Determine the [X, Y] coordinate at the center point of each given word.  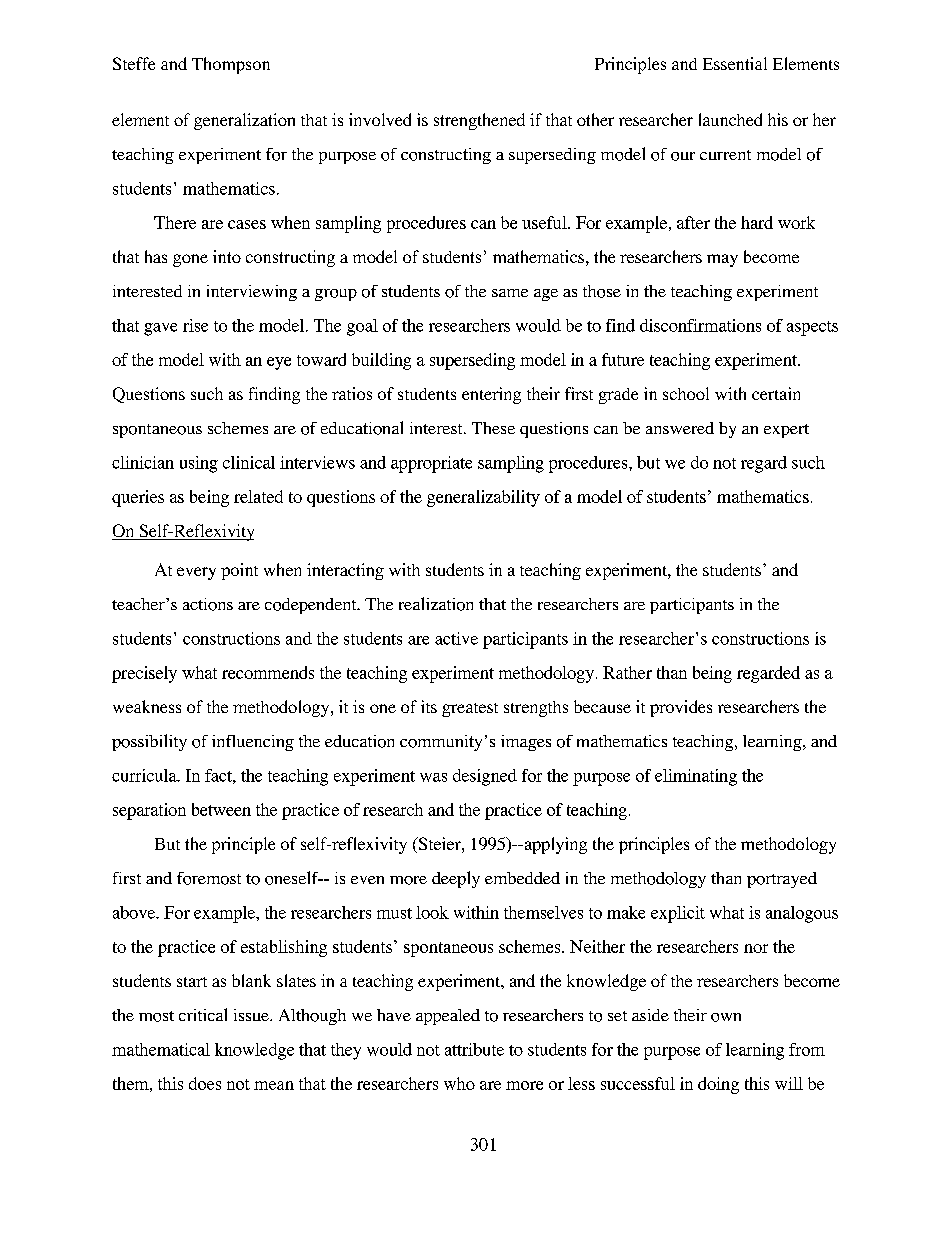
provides [681, 708]
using [199, 464]
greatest [470, 710]
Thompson [231, 65]
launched [730, 119]
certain [776, 393]
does [205, 1083]
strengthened [479, 121]
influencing [253, 743]
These [493, 428]
